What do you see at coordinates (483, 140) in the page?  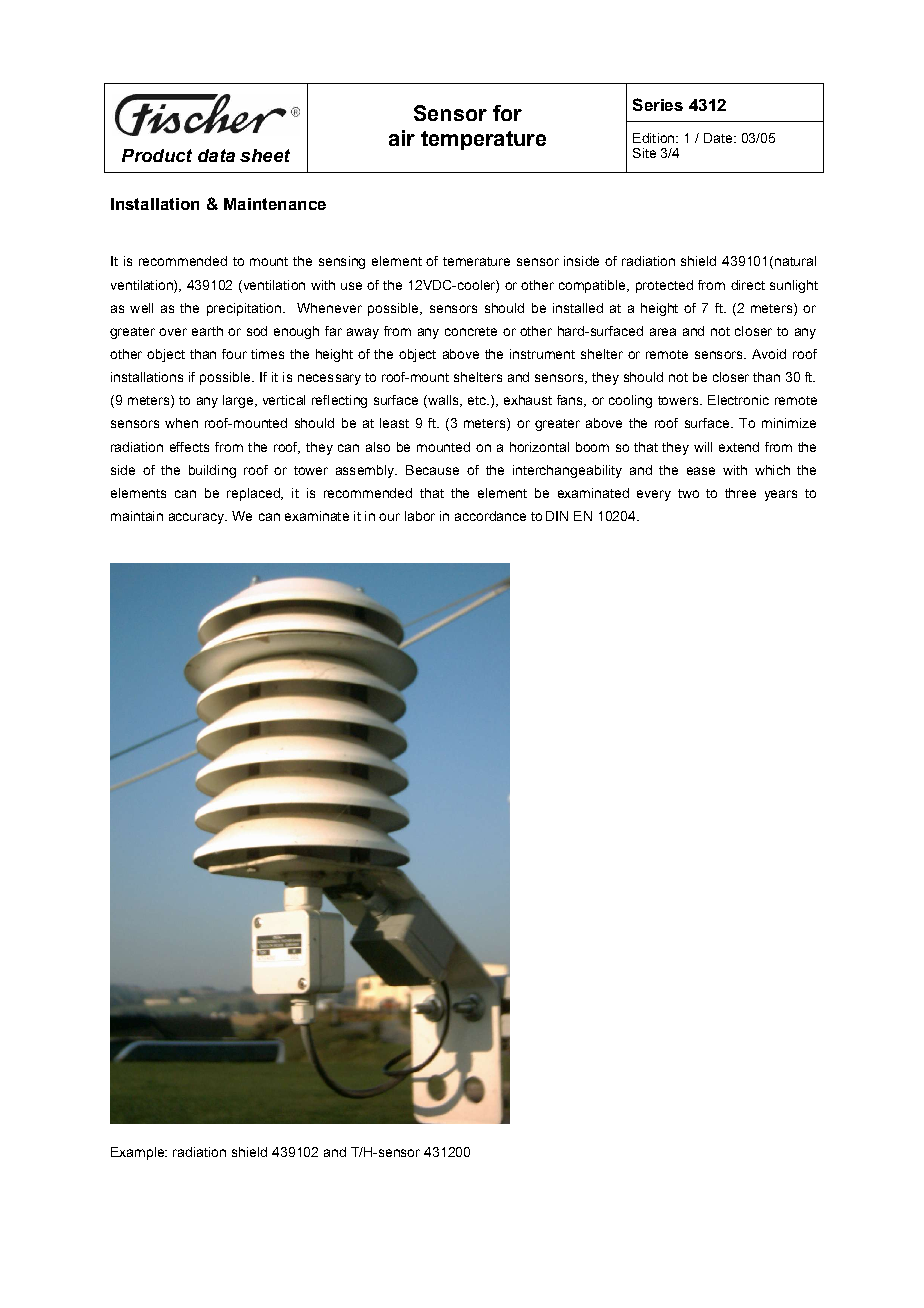 I see `temperature` at bounding box center [483, 140].
